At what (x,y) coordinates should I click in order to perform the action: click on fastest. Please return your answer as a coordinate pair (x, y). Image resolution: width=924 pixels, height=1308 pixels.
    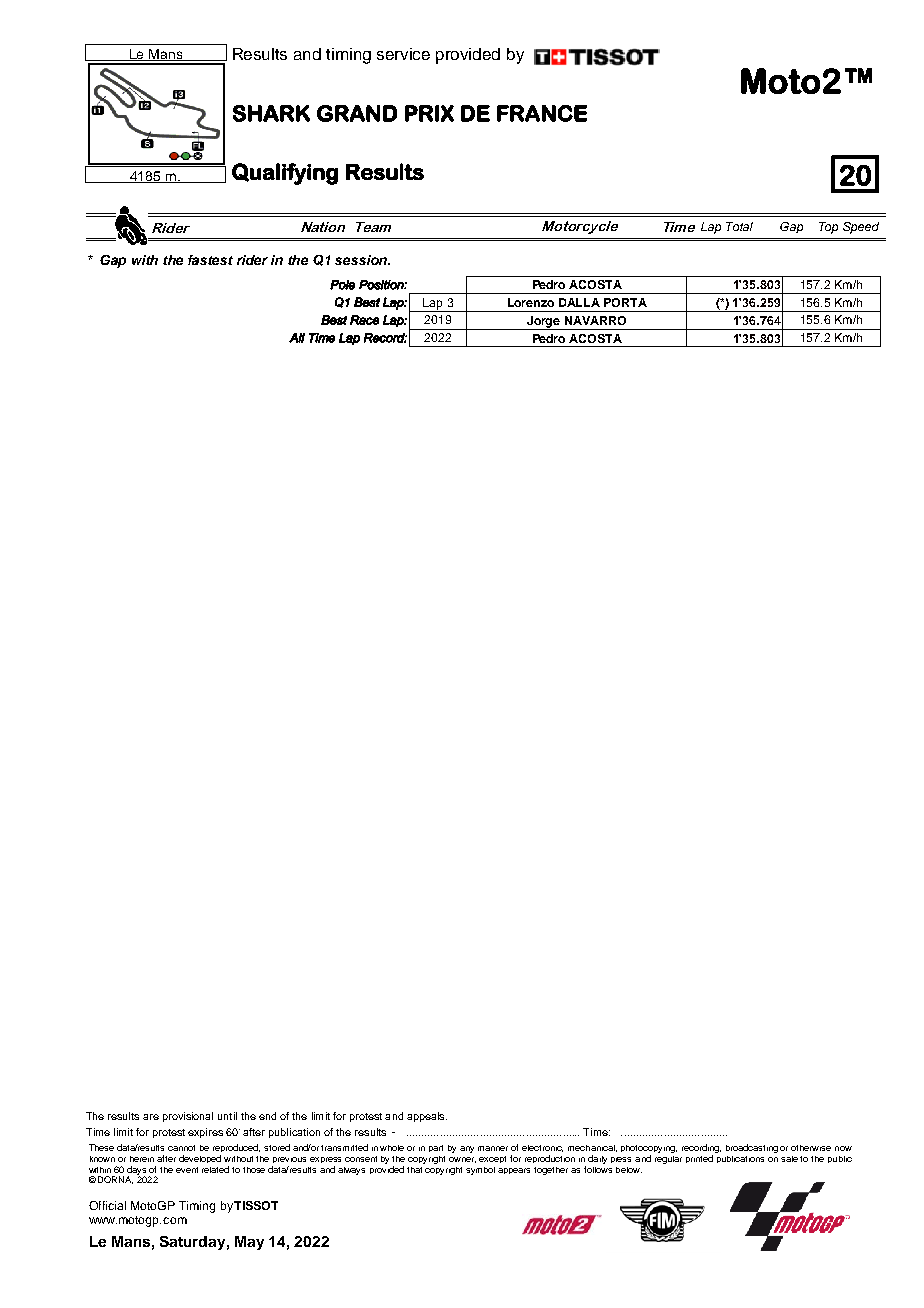
    Looking at the image, I should click on (210, 260).
